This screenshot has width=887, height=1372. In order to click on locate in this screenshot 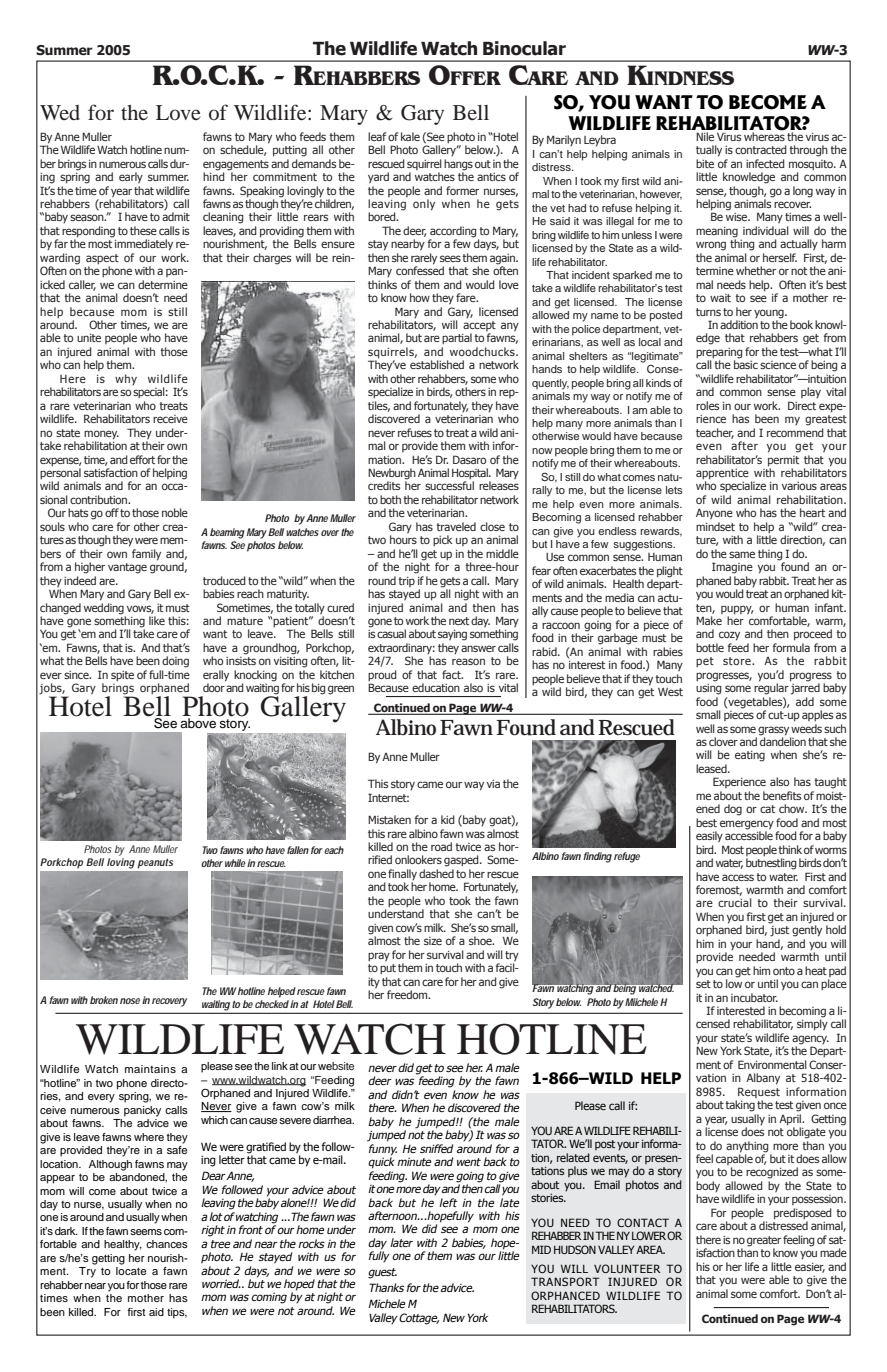, I will do `click(131, 1271)`.
